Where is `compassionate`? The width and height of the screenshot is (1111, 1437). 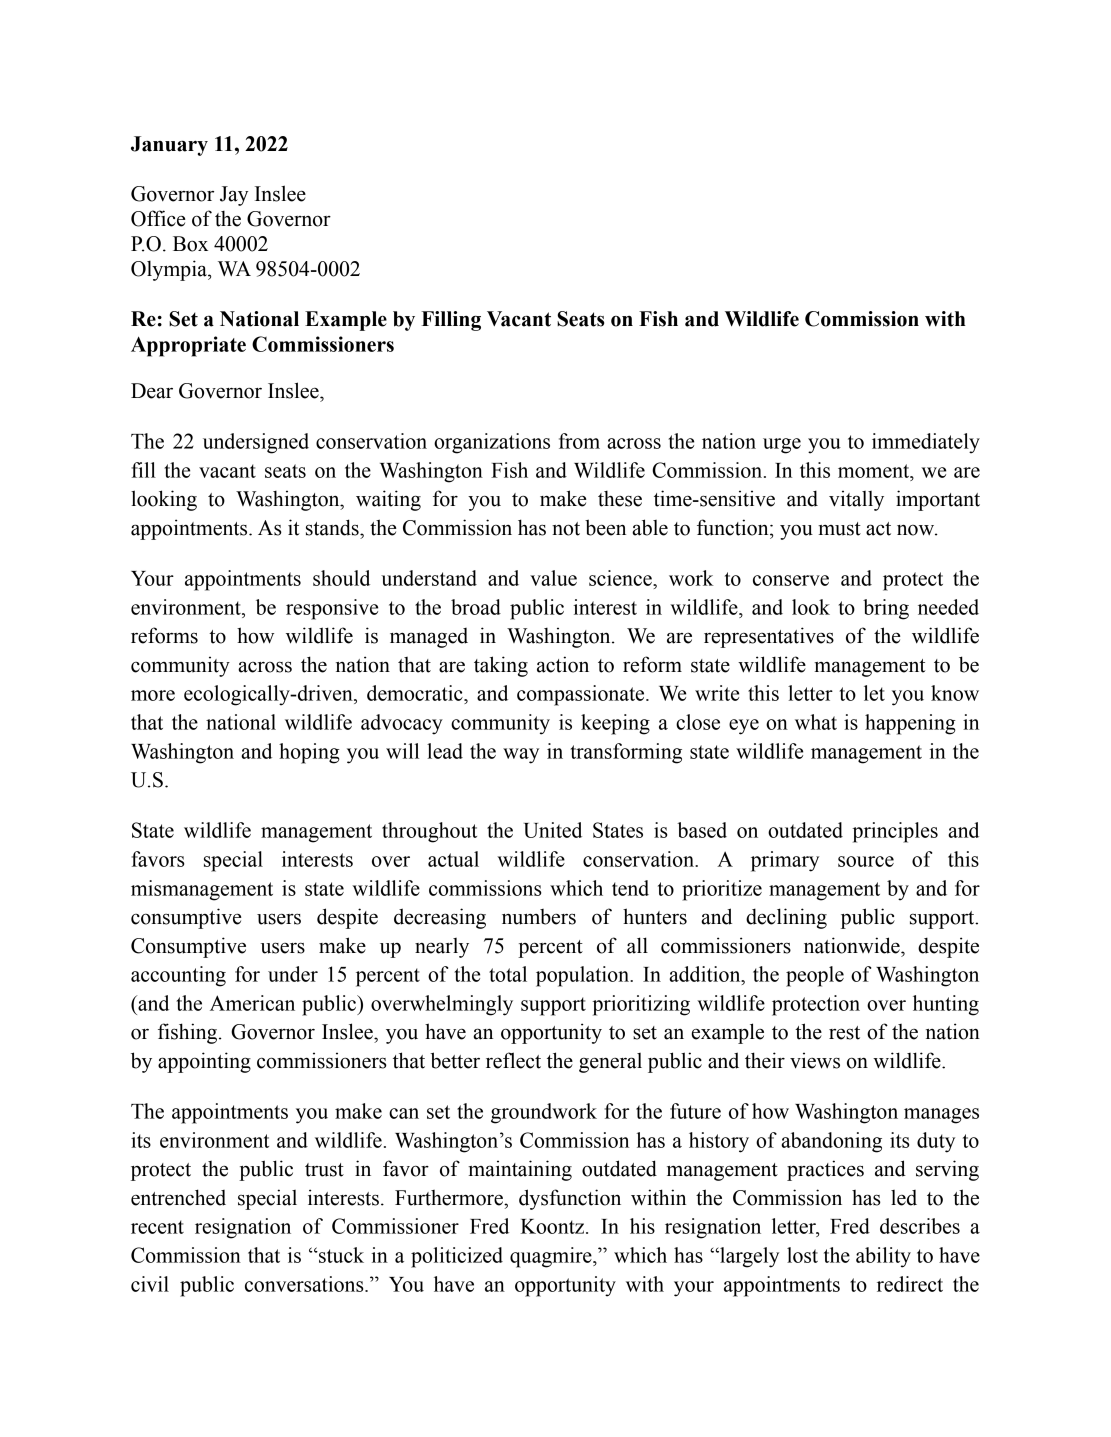 compassionate is located at coordinates (582, 695).
